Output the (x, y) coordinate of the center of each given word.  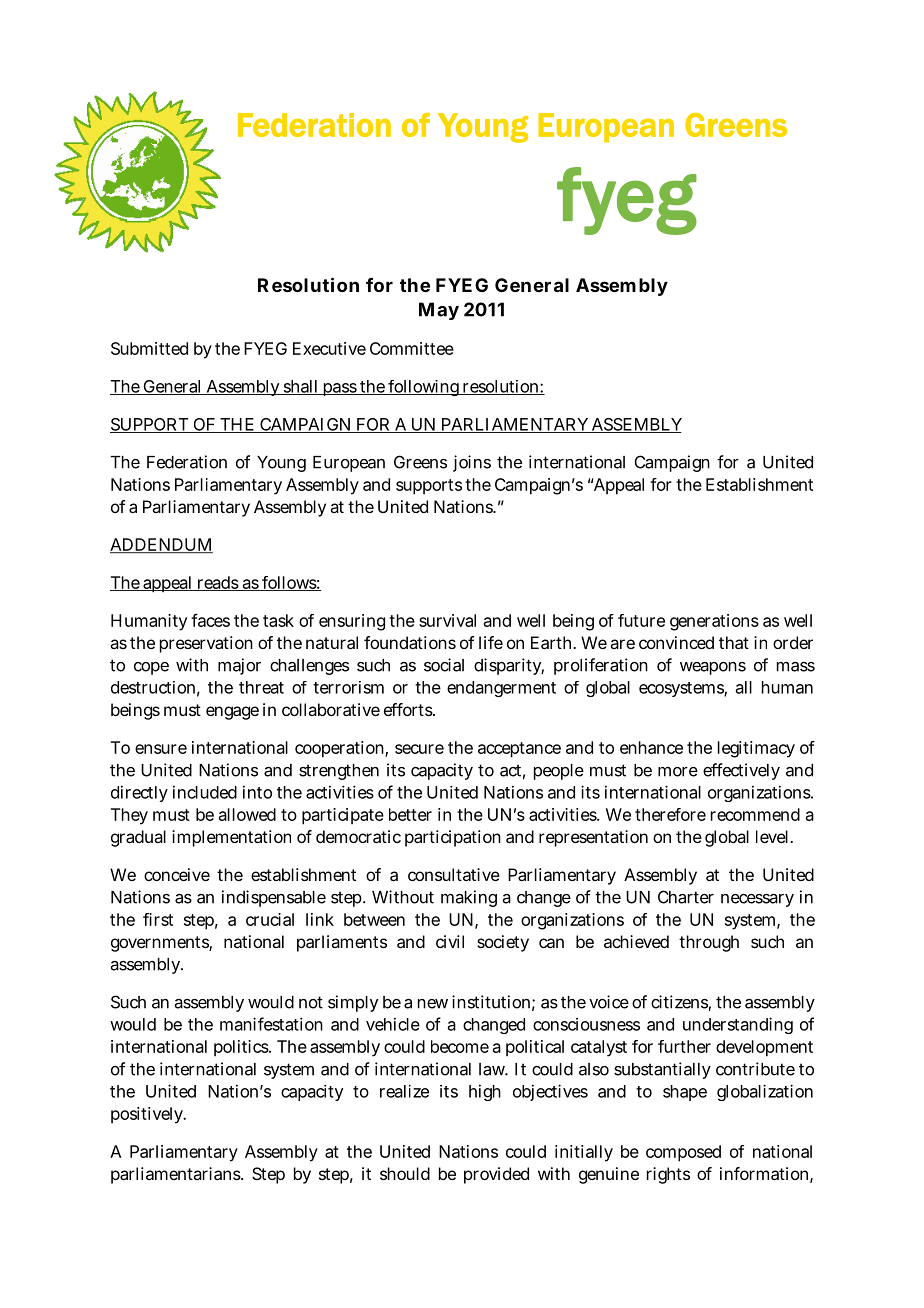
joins (472, 463)
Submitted (149, 348)
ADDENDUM (161, 545)
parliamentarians (177, 1175)
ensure (161, 749)
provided (496, 1175)
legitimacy (756, 749)
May (439, 311)
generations (714, 622)
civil (450, 941)
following (424, 388)
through (709, 943)
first (158, 919)
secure (419, 749)
